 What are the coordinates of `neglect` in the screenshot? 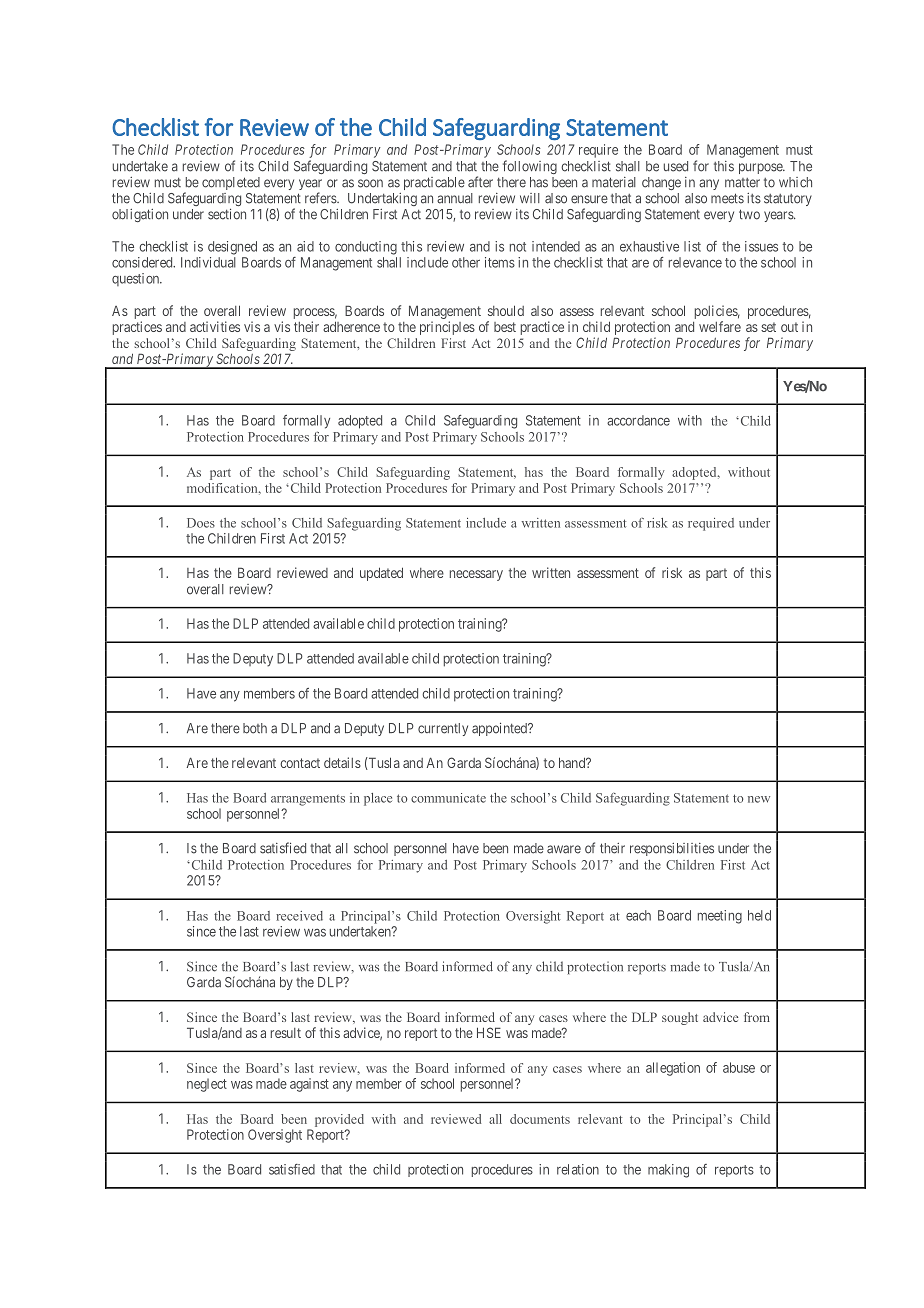 It's located at (207, 1085).
